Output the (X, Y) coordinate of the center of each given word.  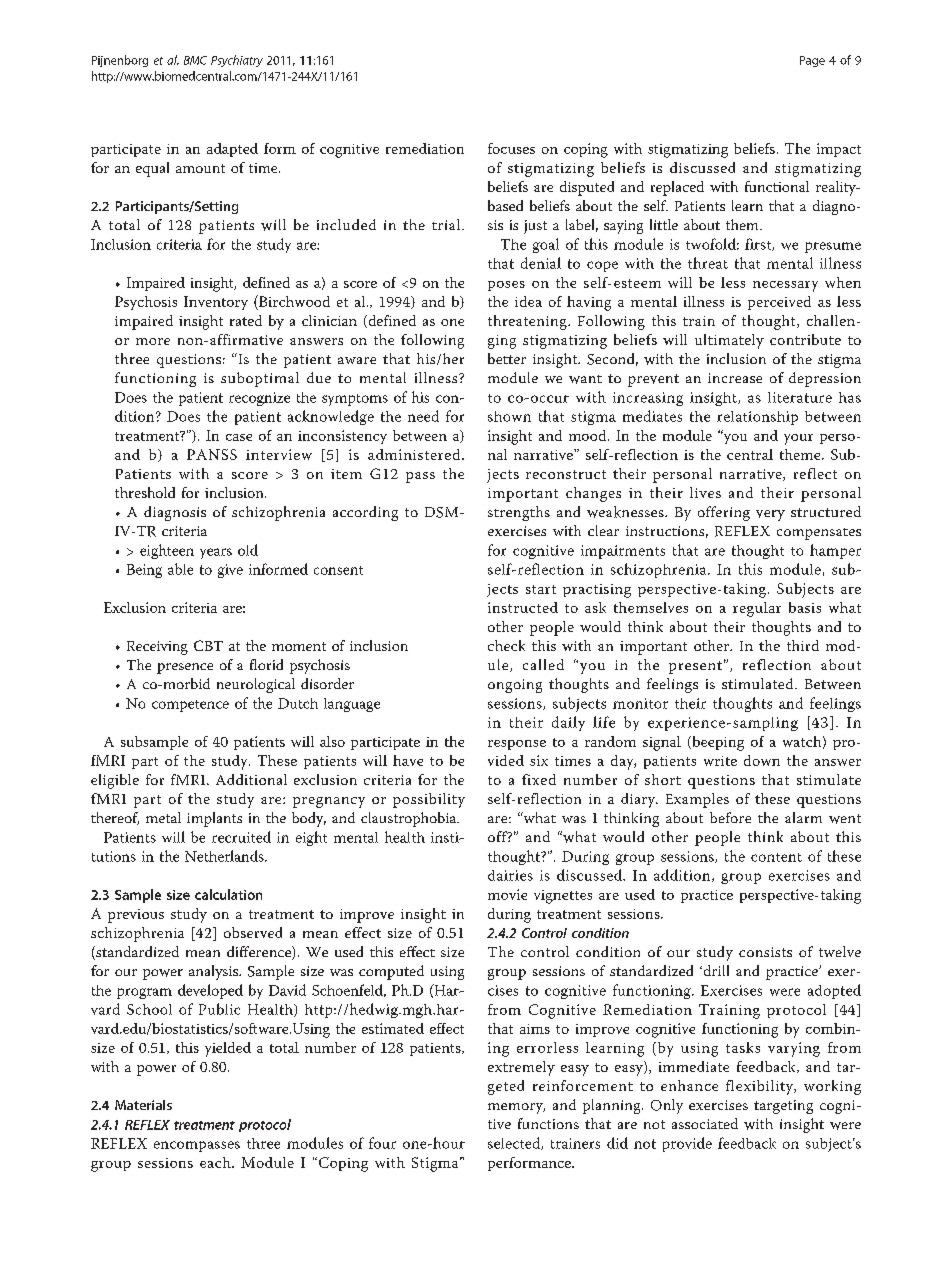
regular (757, 609)
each (216, 1162)
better (507, 358)
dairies (510, 875)
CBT (208, 645)
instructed (523, 607)
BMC (195, 60)
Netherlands (225, 856)
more (153, 341)
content (776, 857)
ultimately (729, 341)
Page (812, 61)
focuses (511, 148)
